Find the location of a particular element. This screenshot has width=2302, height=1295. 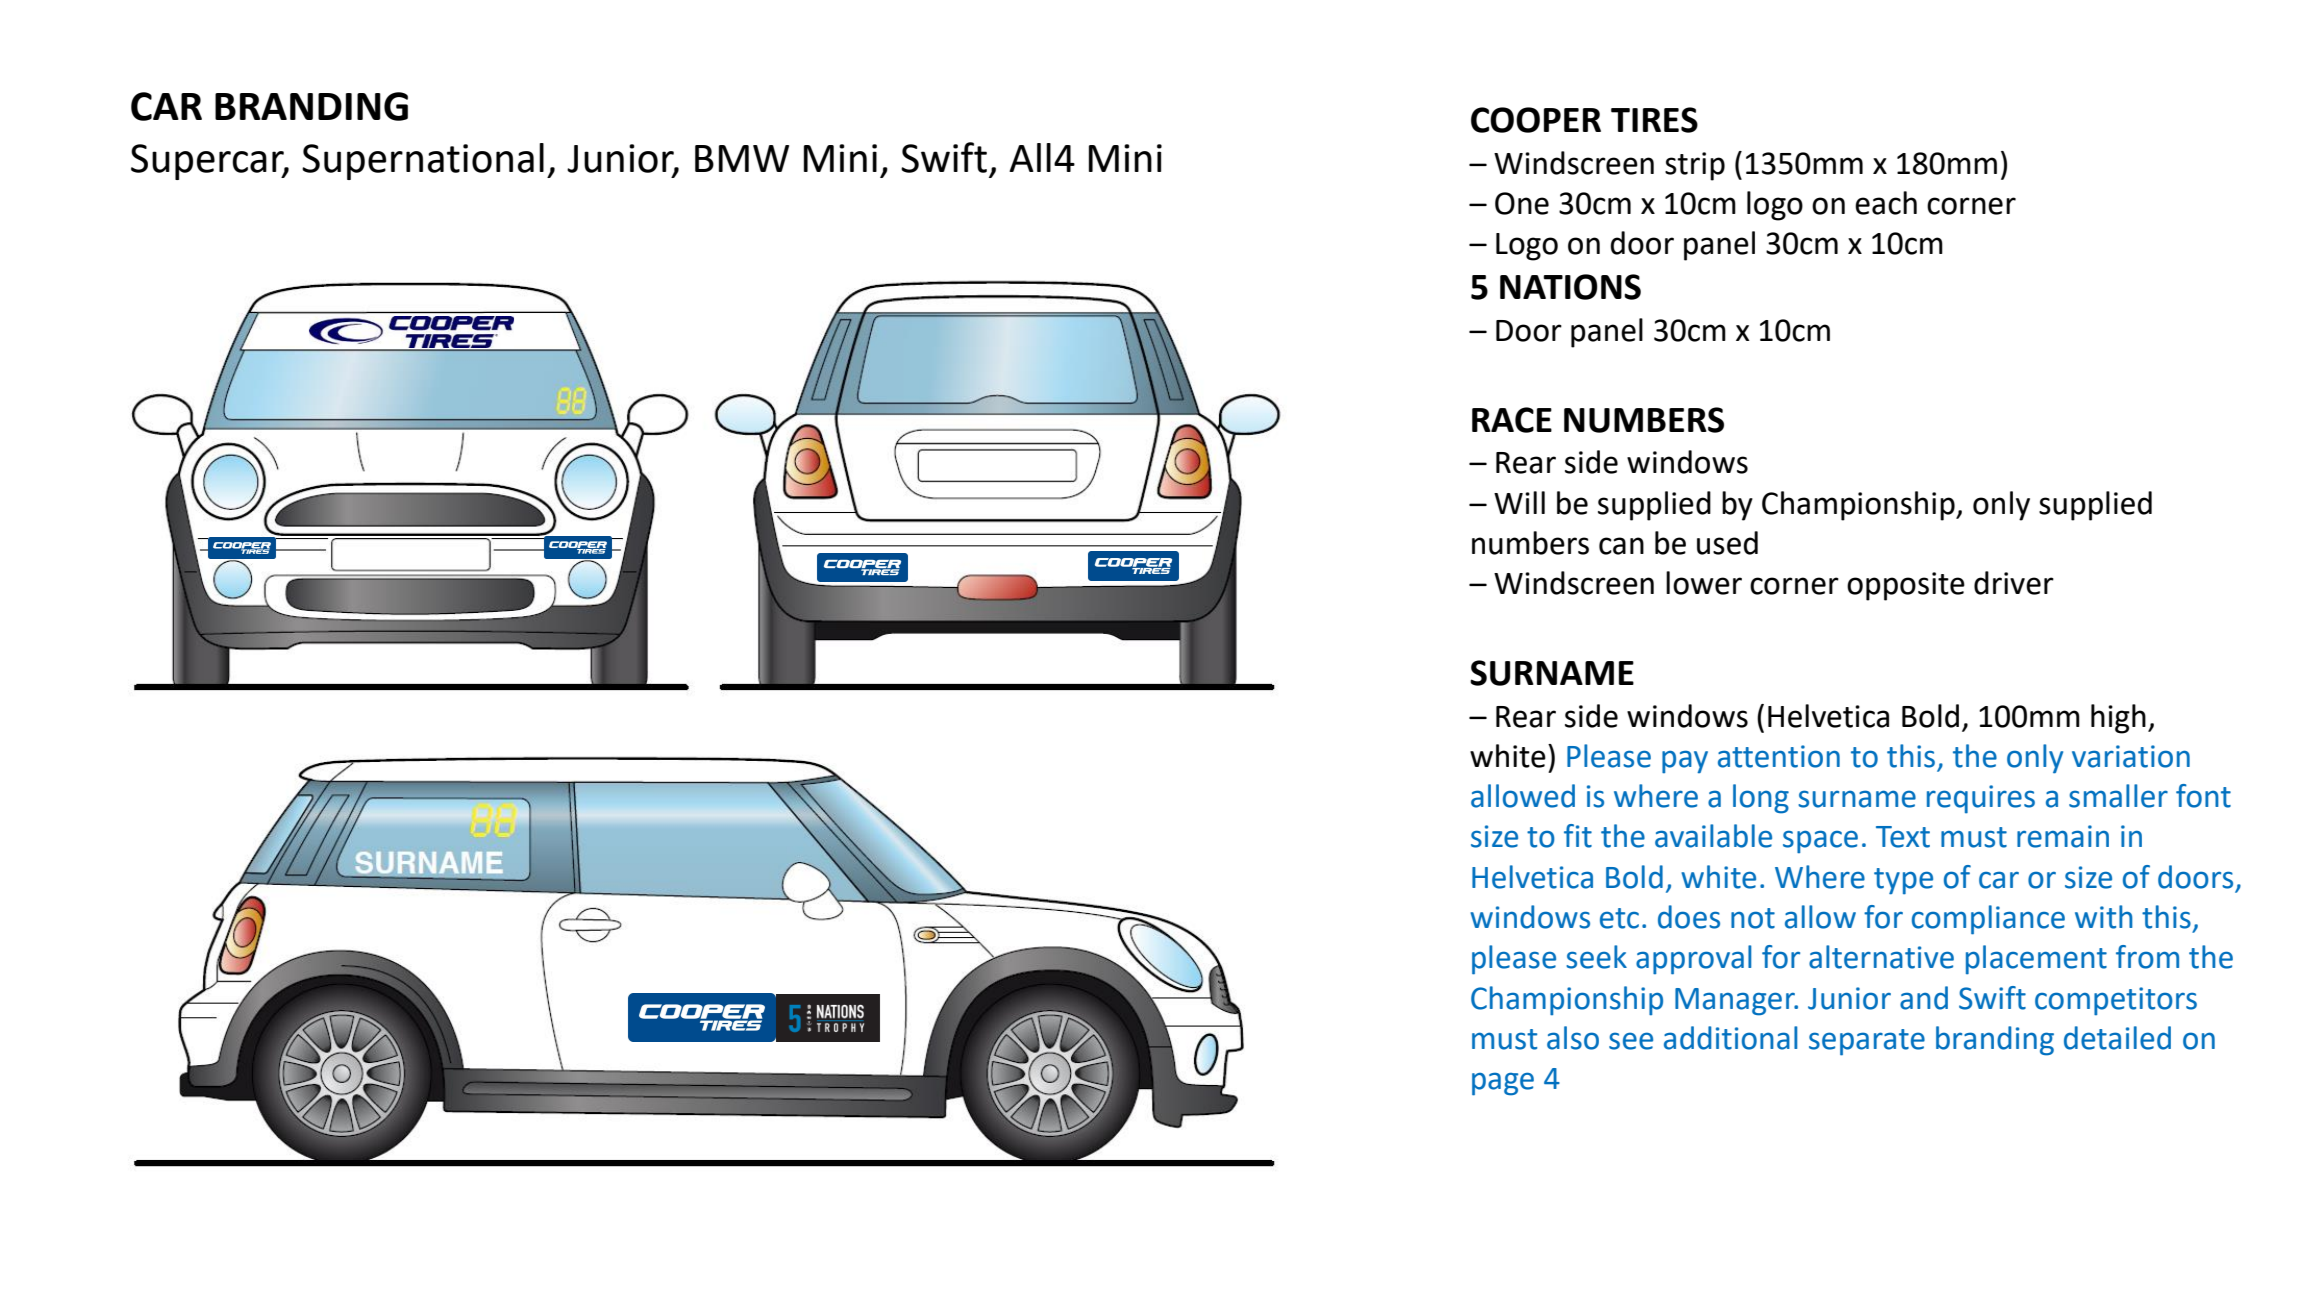

BMW is located at coordinates (742, 158).
